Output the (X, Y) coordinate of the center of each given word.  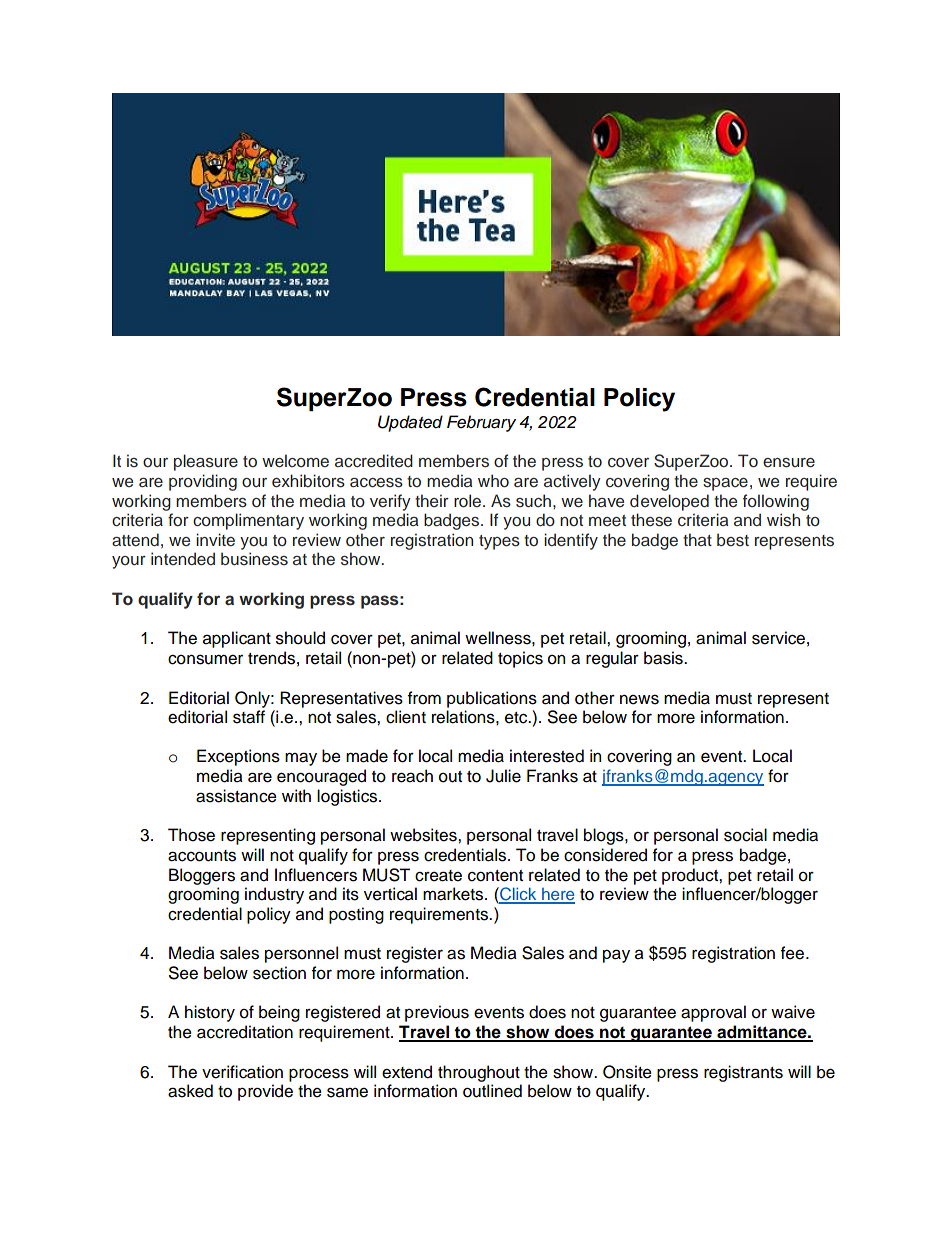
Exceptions (238, 757)
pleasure (206, 462)
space (725, 484)
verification (242, 1072)
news (639, 699)
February (481, 423)
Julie (503, 776)
